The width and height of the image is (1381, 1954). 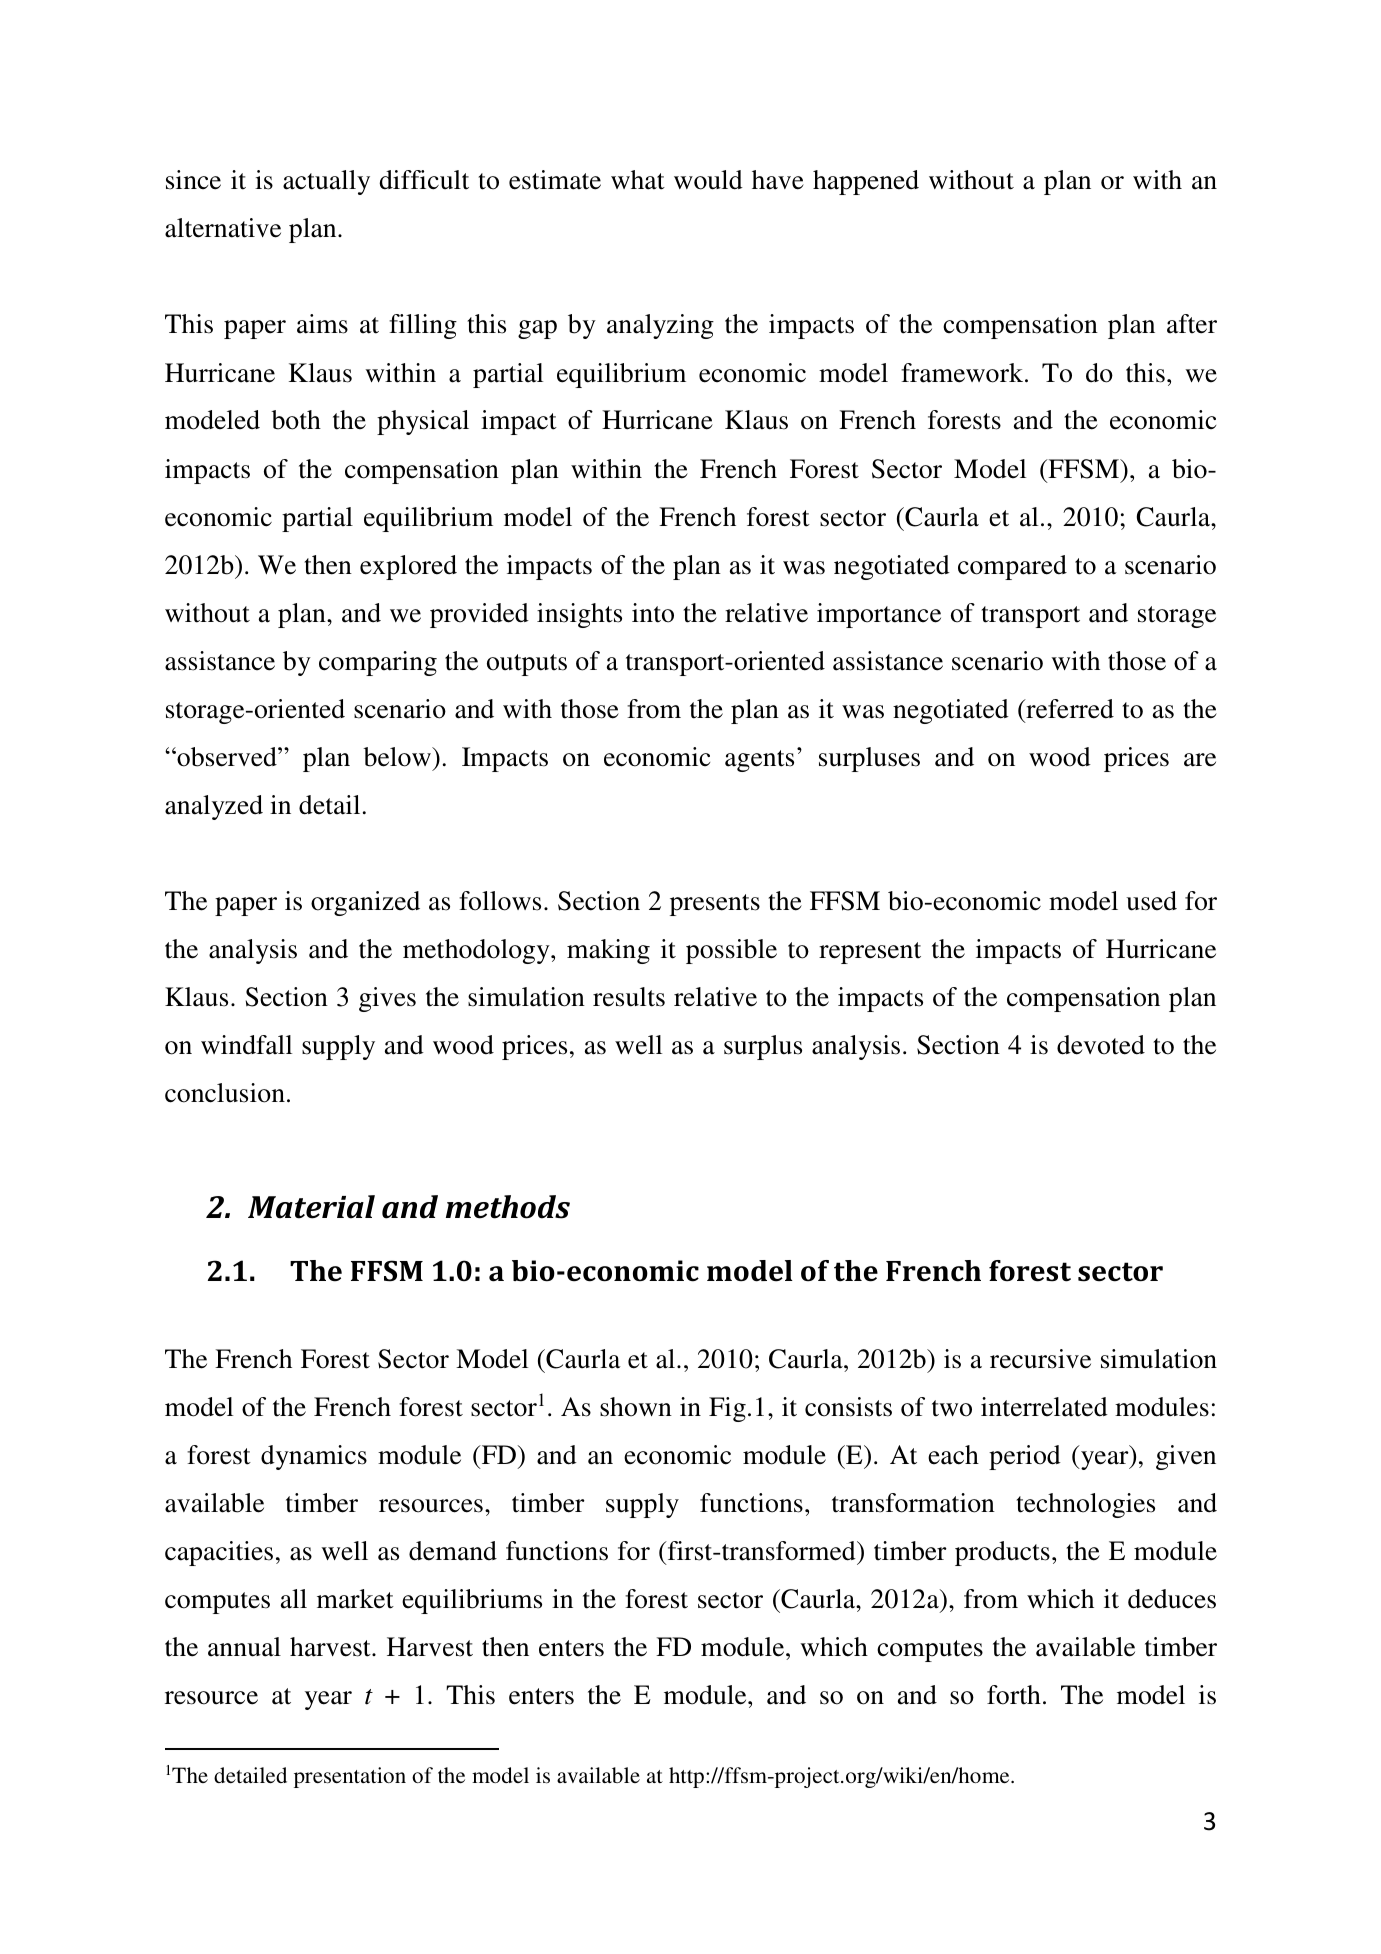 I want to click on agents, so click(x=759, y=761).
